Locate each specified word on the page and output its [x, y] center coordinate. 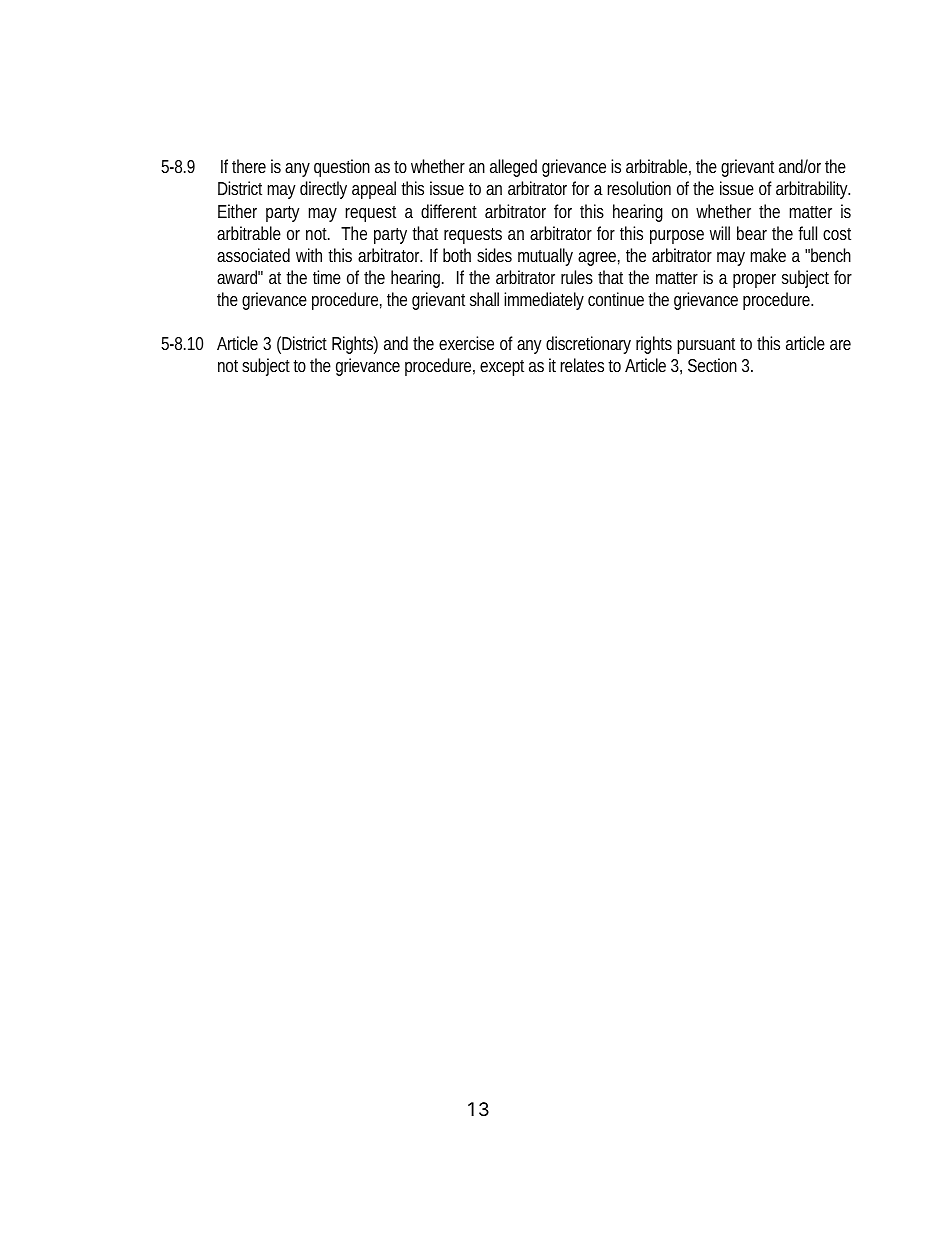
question [342, 168]
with [309, 255]
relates [584, 365]
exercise [466, 343]
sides [494, 255]
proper [754, 281]
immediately [544, 301]
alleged [513, 168]
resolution [639, 188]
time [327, 277]
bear [752, 233]
